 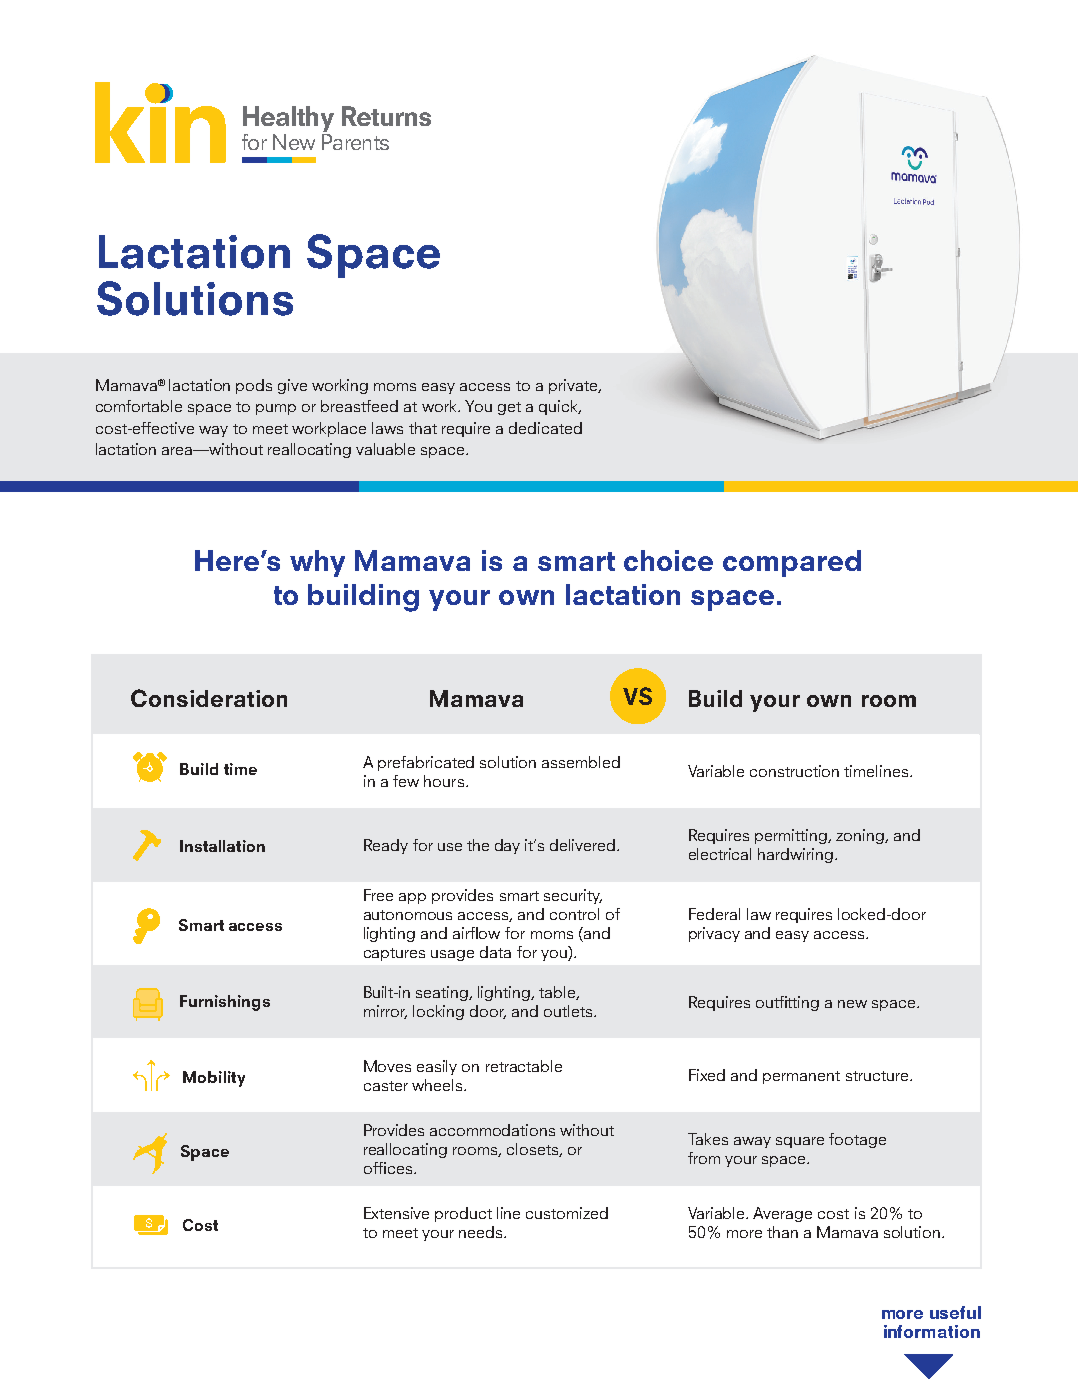 I want to click on compared, so click(x=792, y=563).
